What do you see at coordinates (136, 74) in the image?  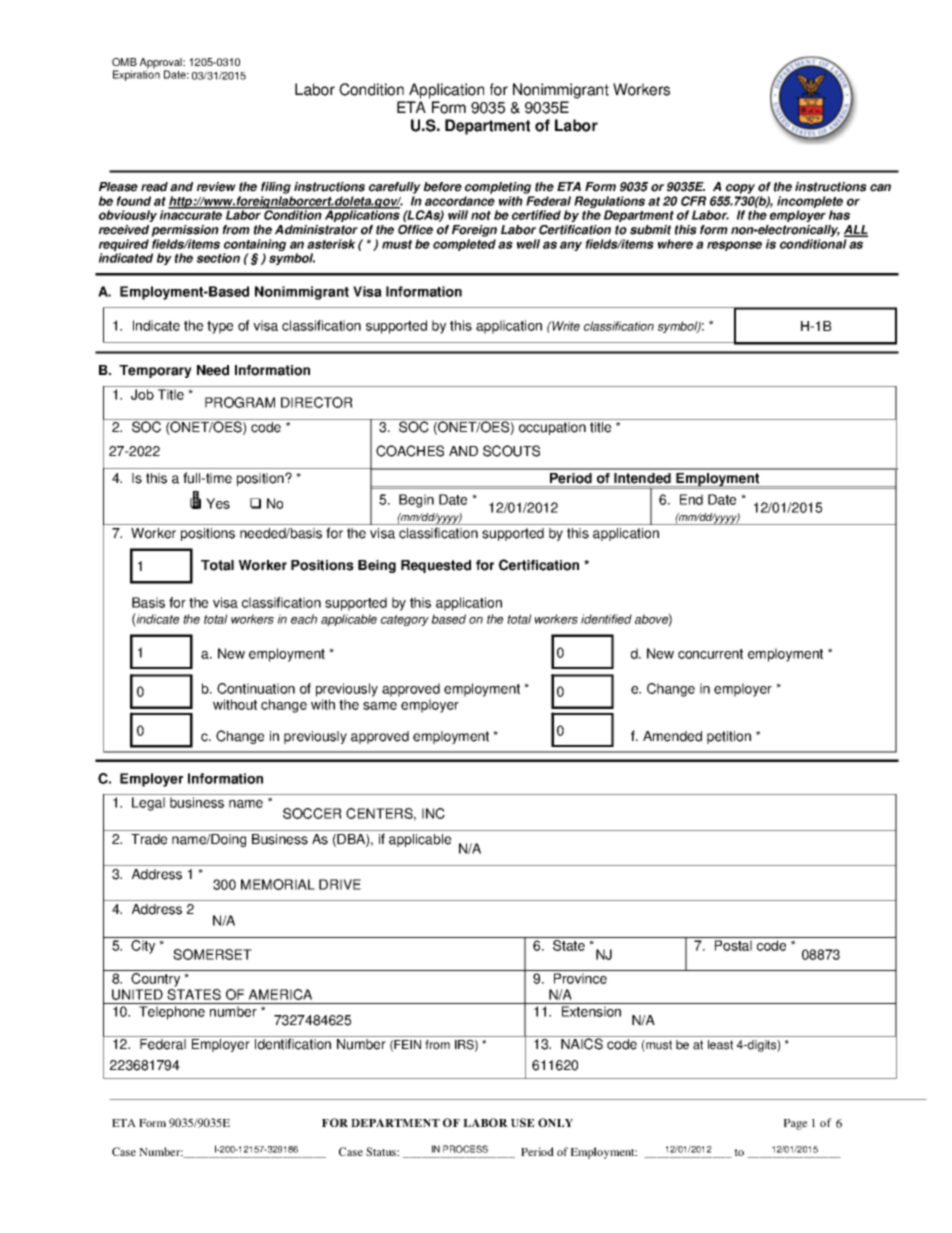 I see `Expiration` at bounding box center [136, 74].
